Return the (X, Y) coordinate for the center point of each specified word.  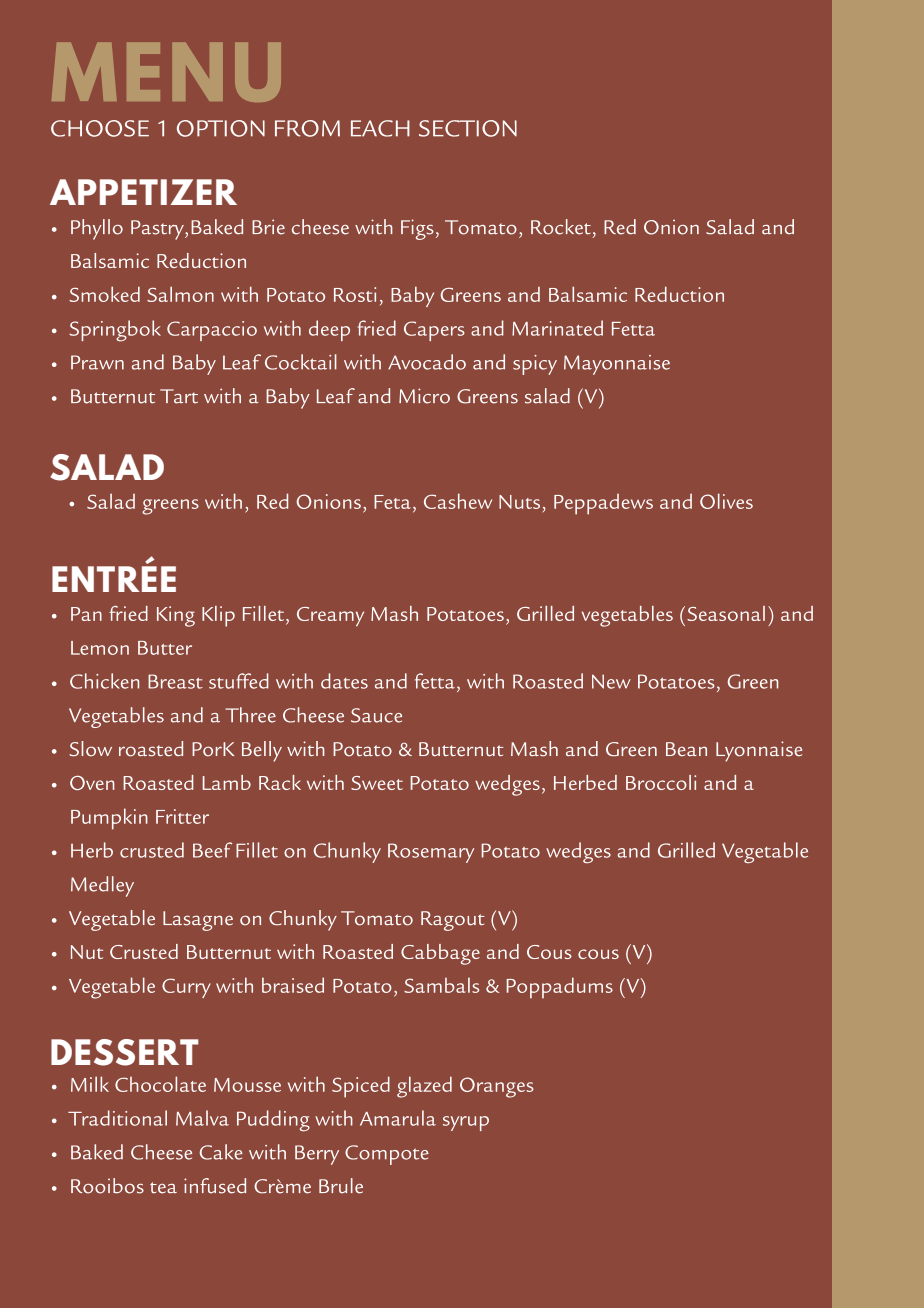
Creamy (330, 616)
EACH (380, 128)
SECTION (468, 128)
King (176, 616)
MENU (166, 72)
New (611, 681)
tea (163, 1188)
